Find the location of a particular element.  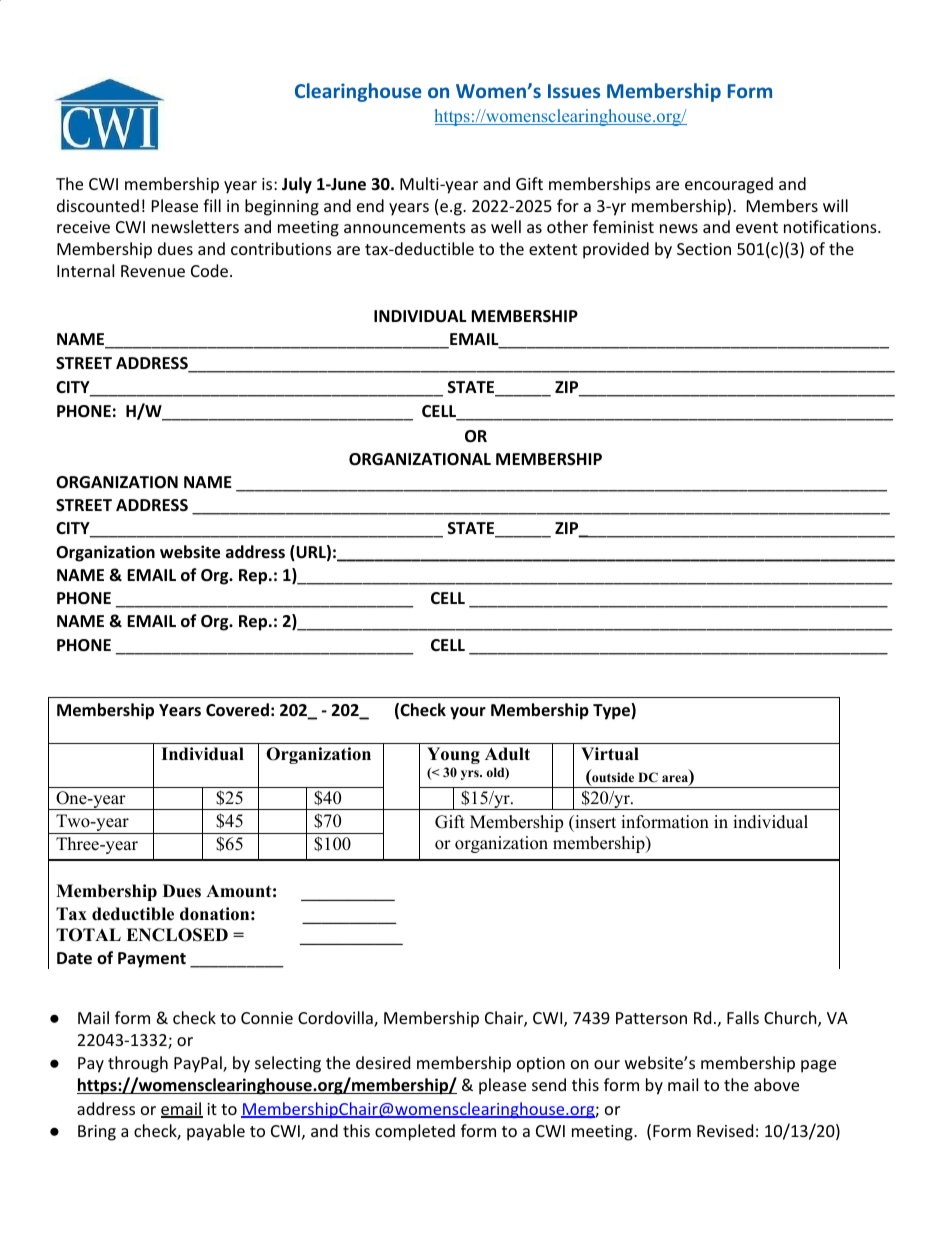

Revenue is located at coordinates (153, 271).
